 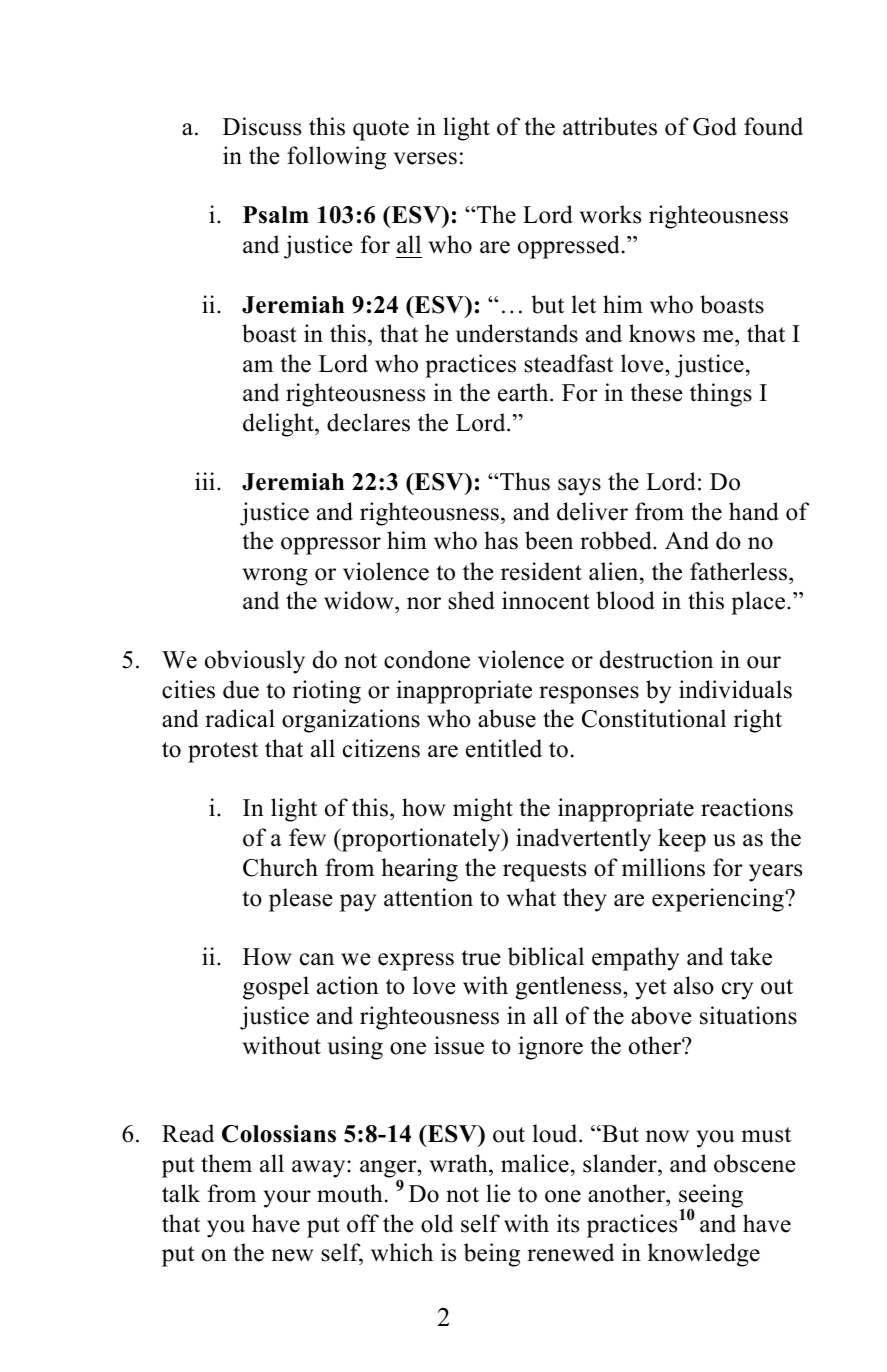 What do you see at coordinates (287, 1199) in the image?
I see `your` at bounding box center [287, 1199].
